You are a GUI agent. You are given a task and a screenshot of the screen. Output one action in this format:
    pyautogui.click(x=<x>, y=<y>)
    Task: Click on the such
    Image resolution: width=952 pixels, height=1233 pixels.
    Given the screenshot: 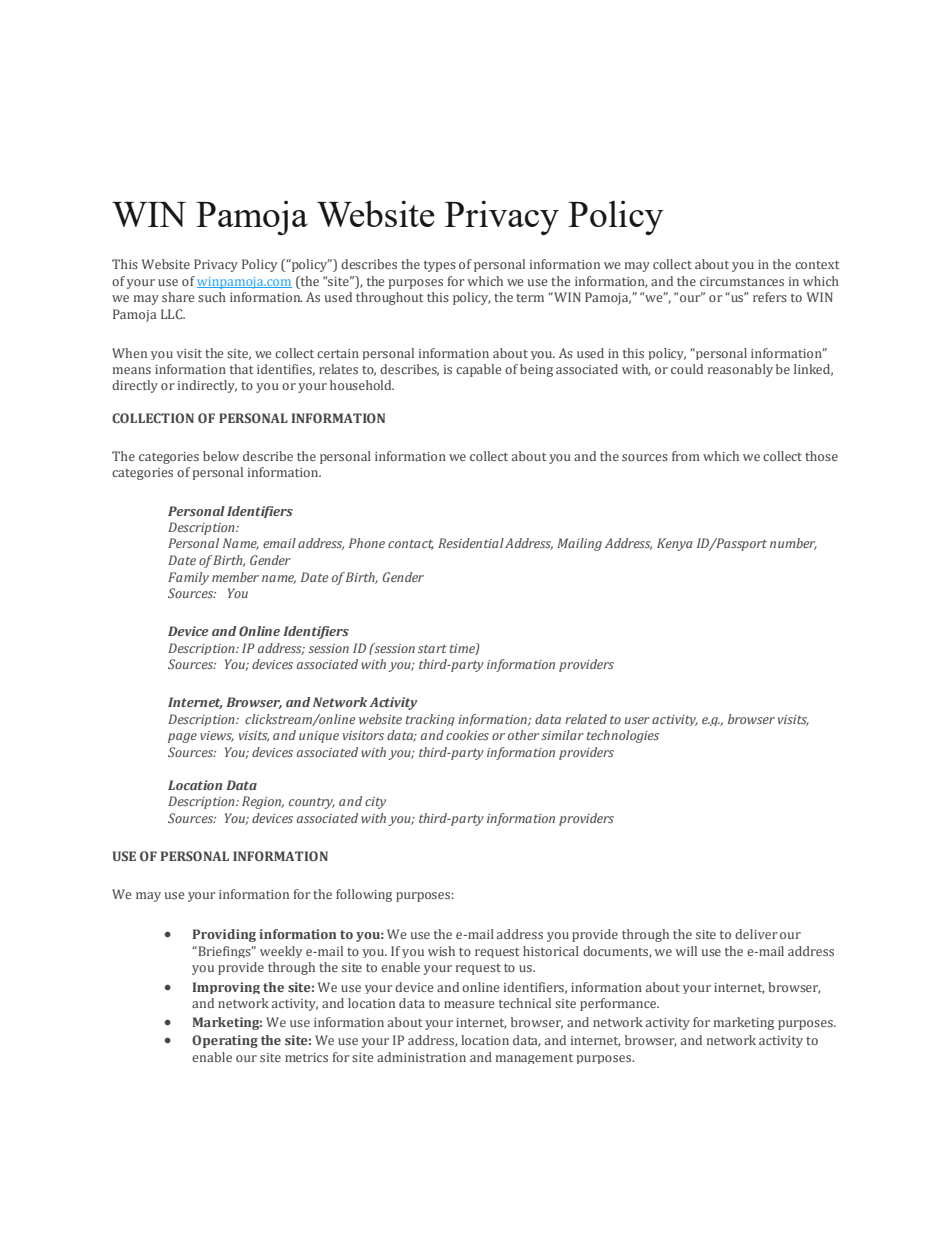 What is the action you would take?
    pyautogui.click(x=212, y=297)
